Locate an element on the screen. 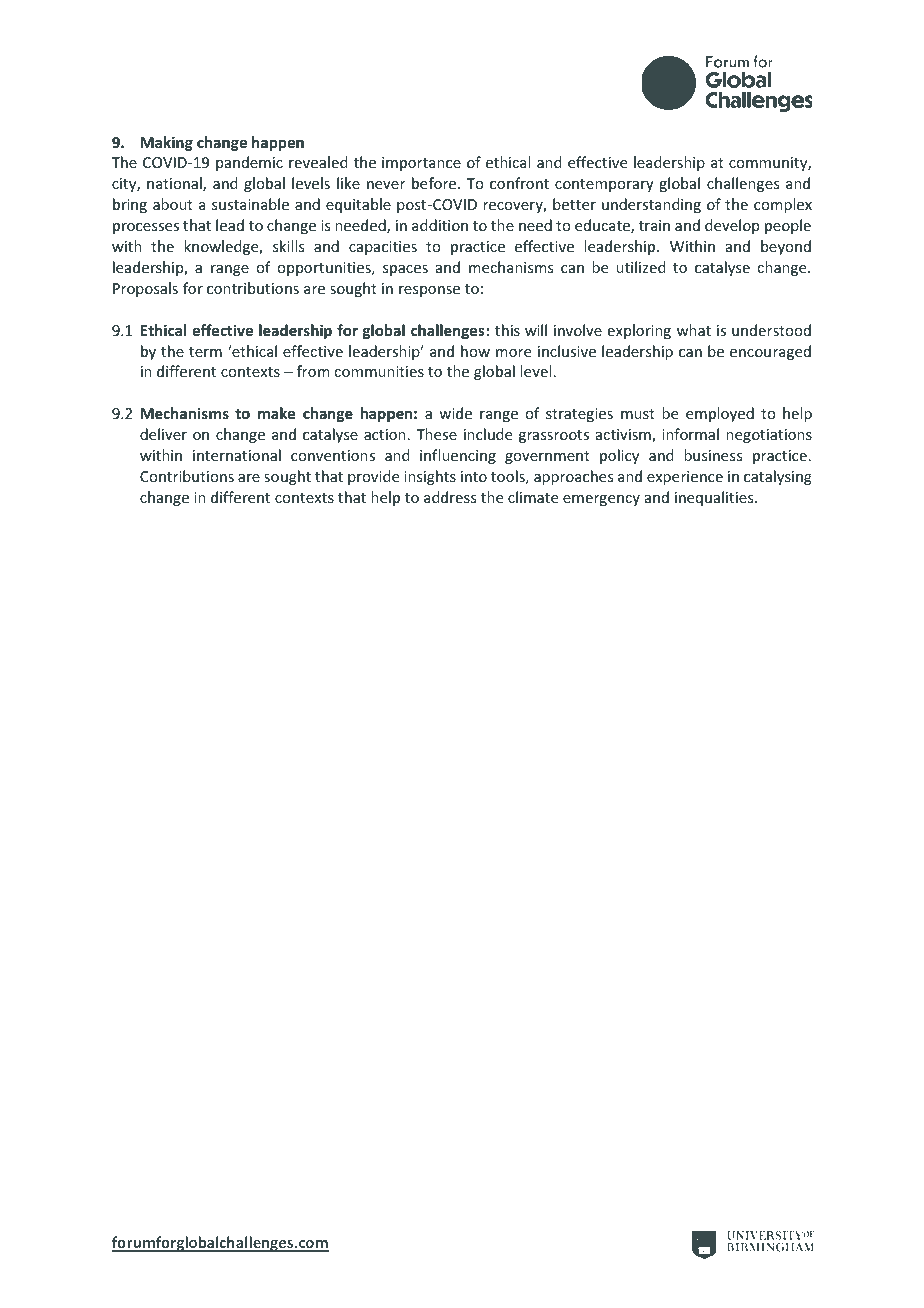 This screenshot has height=1308, width=924. utilized is located at coordinates (641, 267).
